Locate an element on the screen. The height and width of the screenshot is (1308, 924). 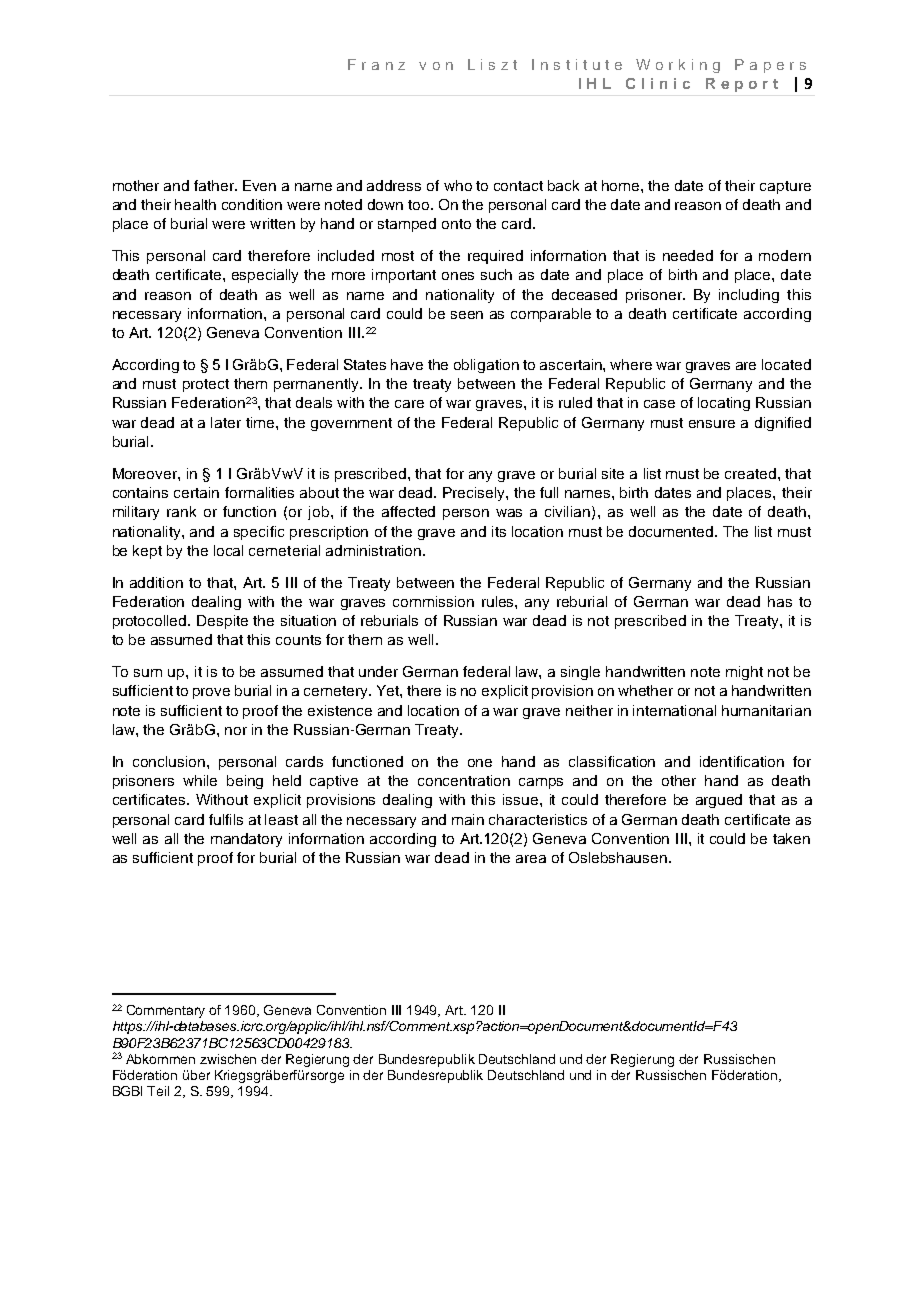
capture is located at coordinates (785, 187).
